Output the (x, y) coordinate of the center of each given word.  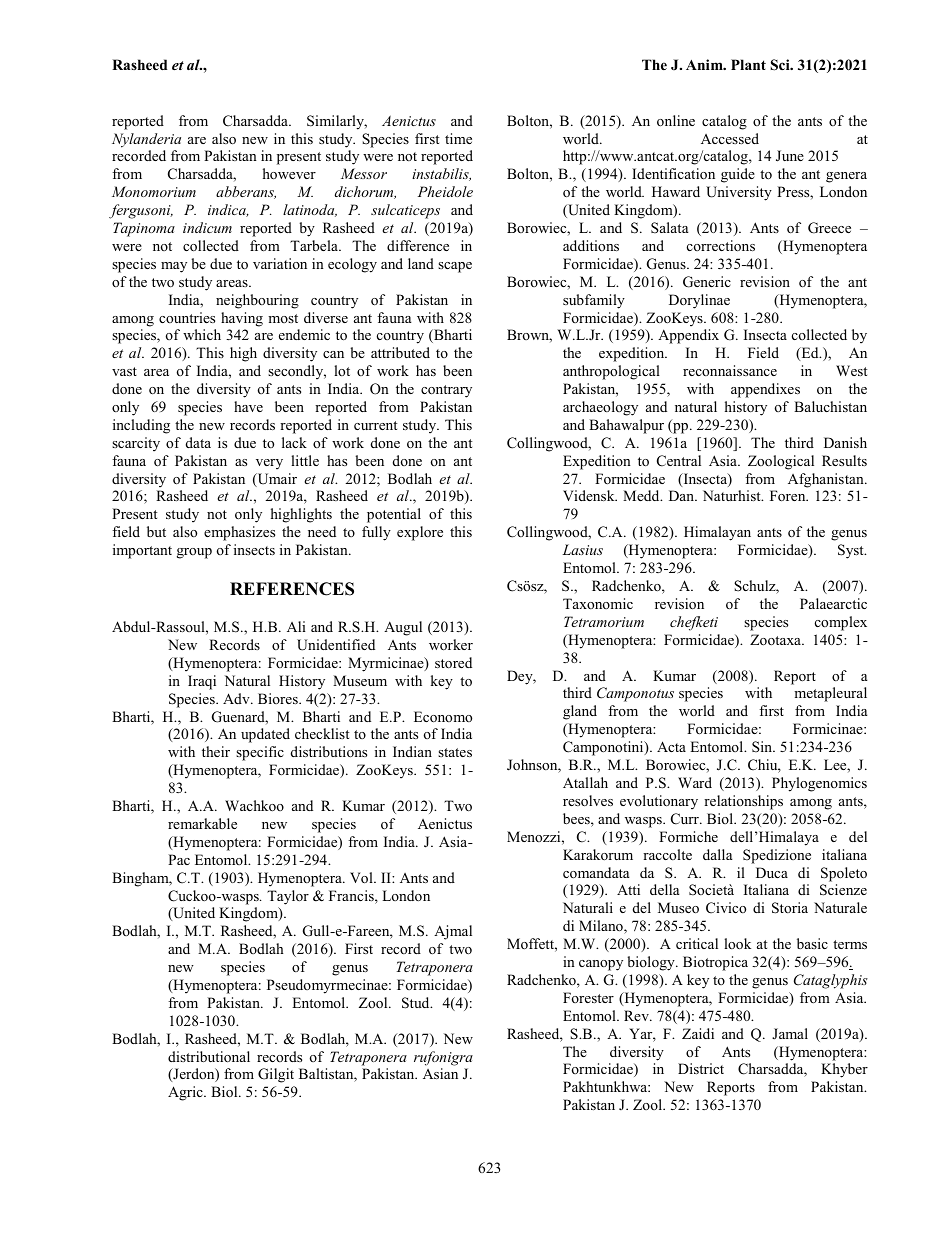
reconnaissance (730, 370)
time (458, 138)
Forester (588, 997)
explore (420, 533)
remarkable (202, 823)
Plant (748, 64)
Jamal (790, 1033)
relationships (743, 802)
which (202, 334)
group (194, 553)
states (455, 752)
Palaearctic (833, 603)
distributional (209, 1056)
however (289, 173)
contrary (446, 391)
